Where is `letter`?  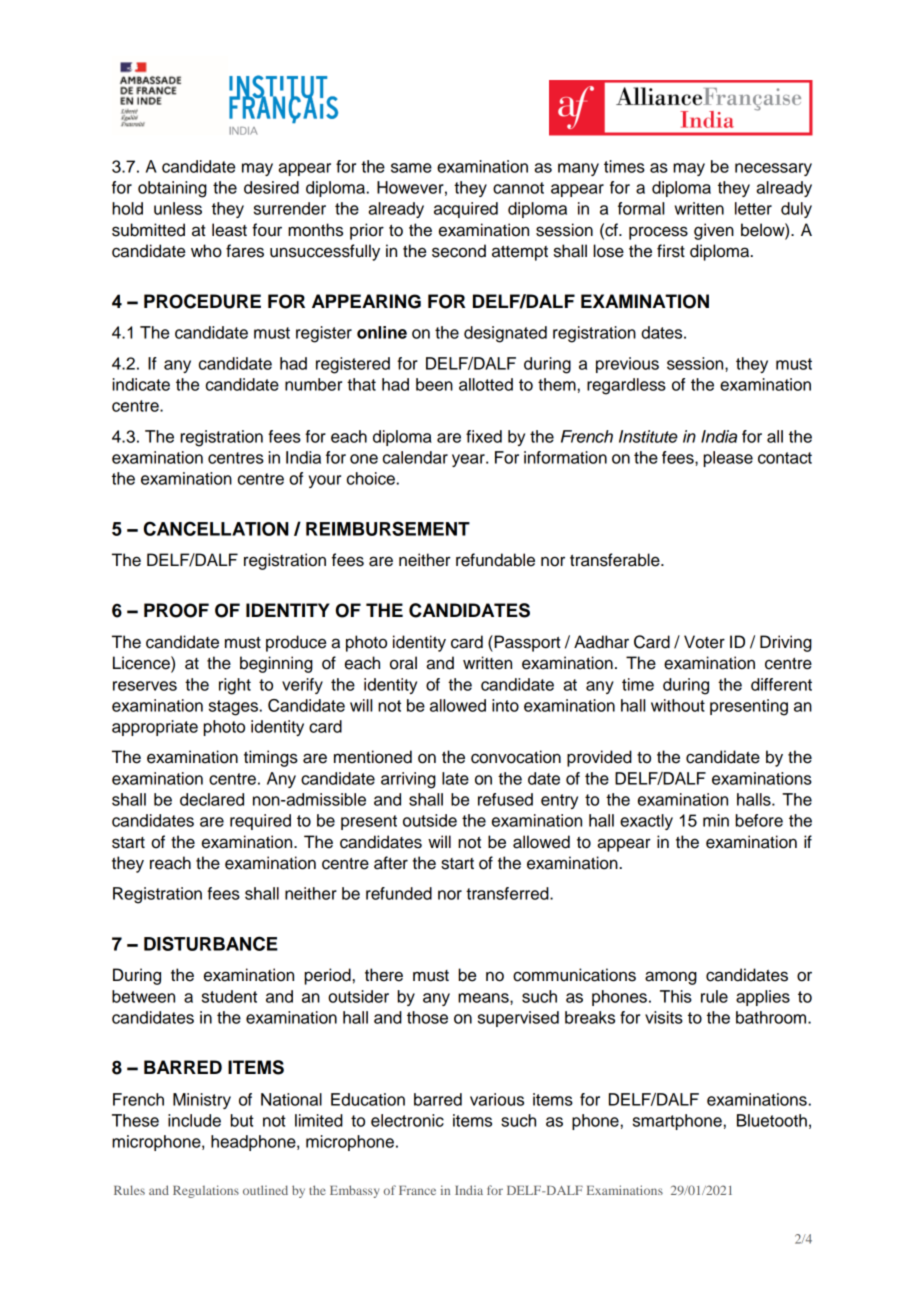
letter is located at coordinates (753, 208).
